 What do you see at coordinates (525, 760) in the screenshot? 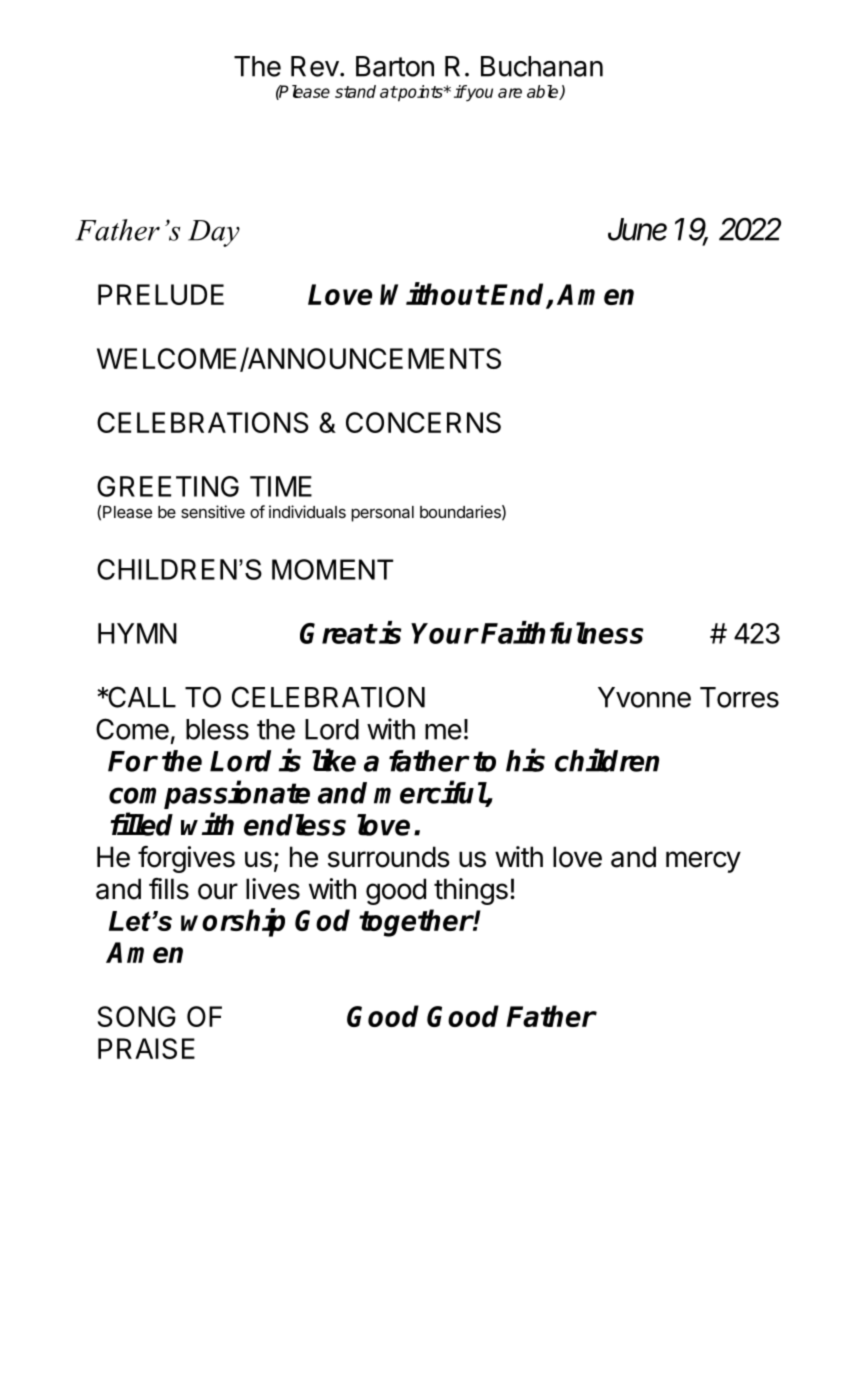
I see `his` at bounding box center [525, 760].
